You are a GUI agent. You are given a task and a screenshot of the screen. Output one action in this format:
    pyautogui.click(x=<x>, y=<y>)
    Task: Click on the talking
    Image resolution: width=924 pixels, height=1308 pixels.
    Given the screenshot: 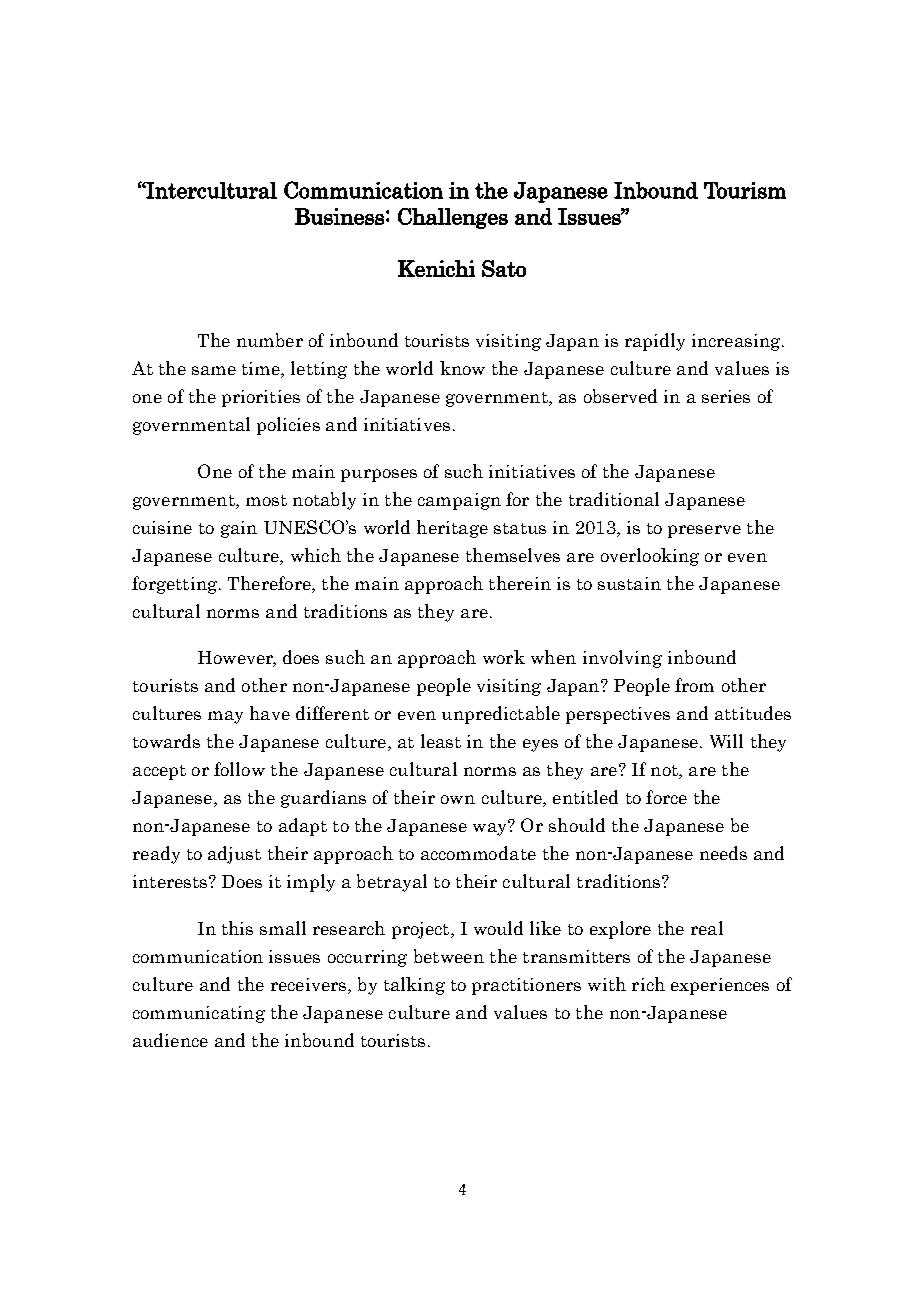 What is the action you would take?
    pyautogui.click(x=414, y=986)
